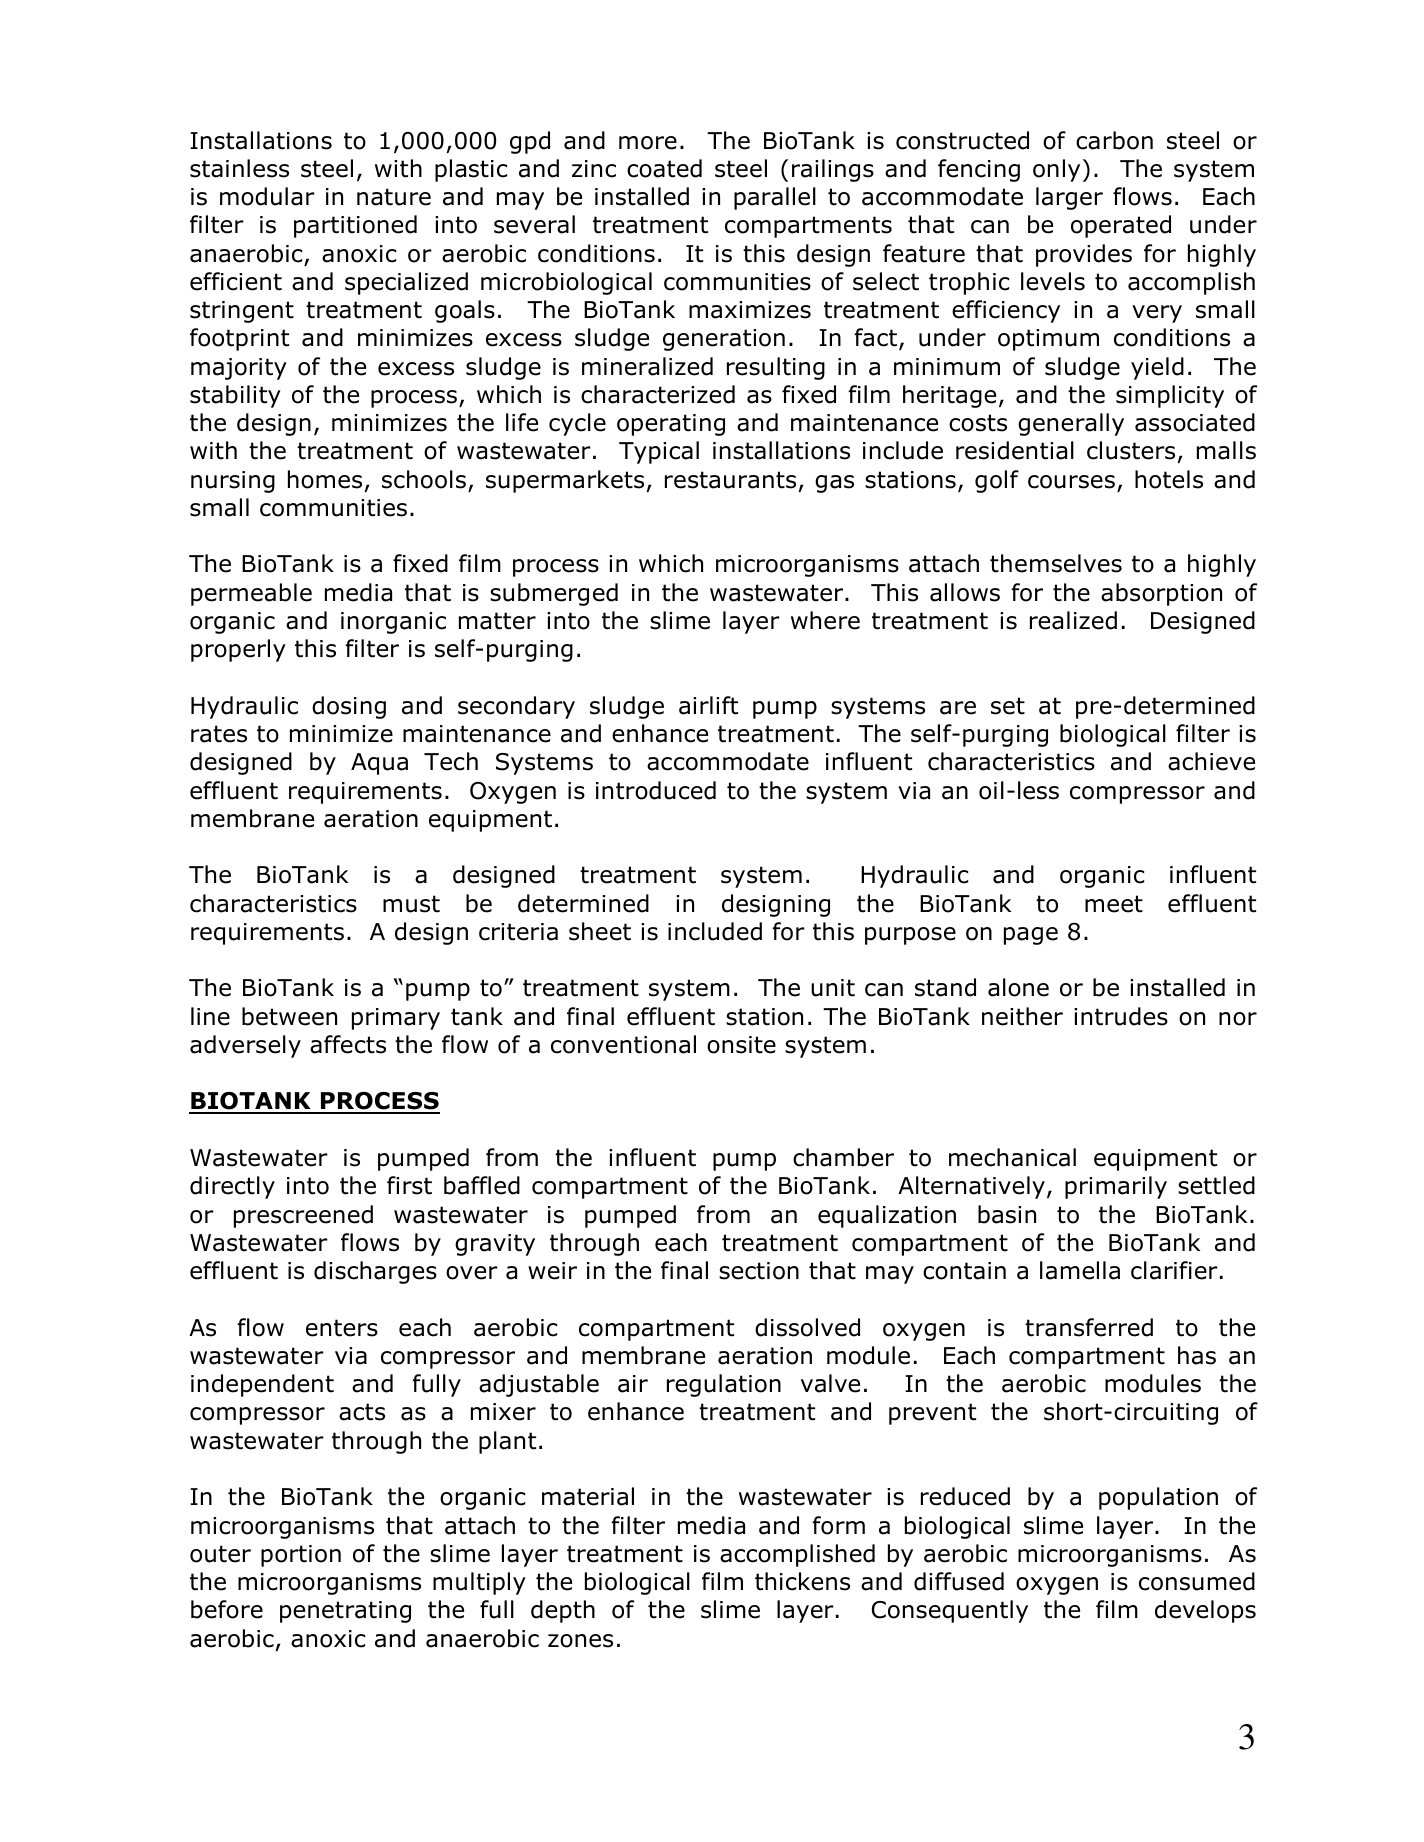 This screenshot has height=1842, width=1424. What do you see at coordinates (355, 226) in the screenshot?
I see `partitioned` at bounding box center [355, 226].
